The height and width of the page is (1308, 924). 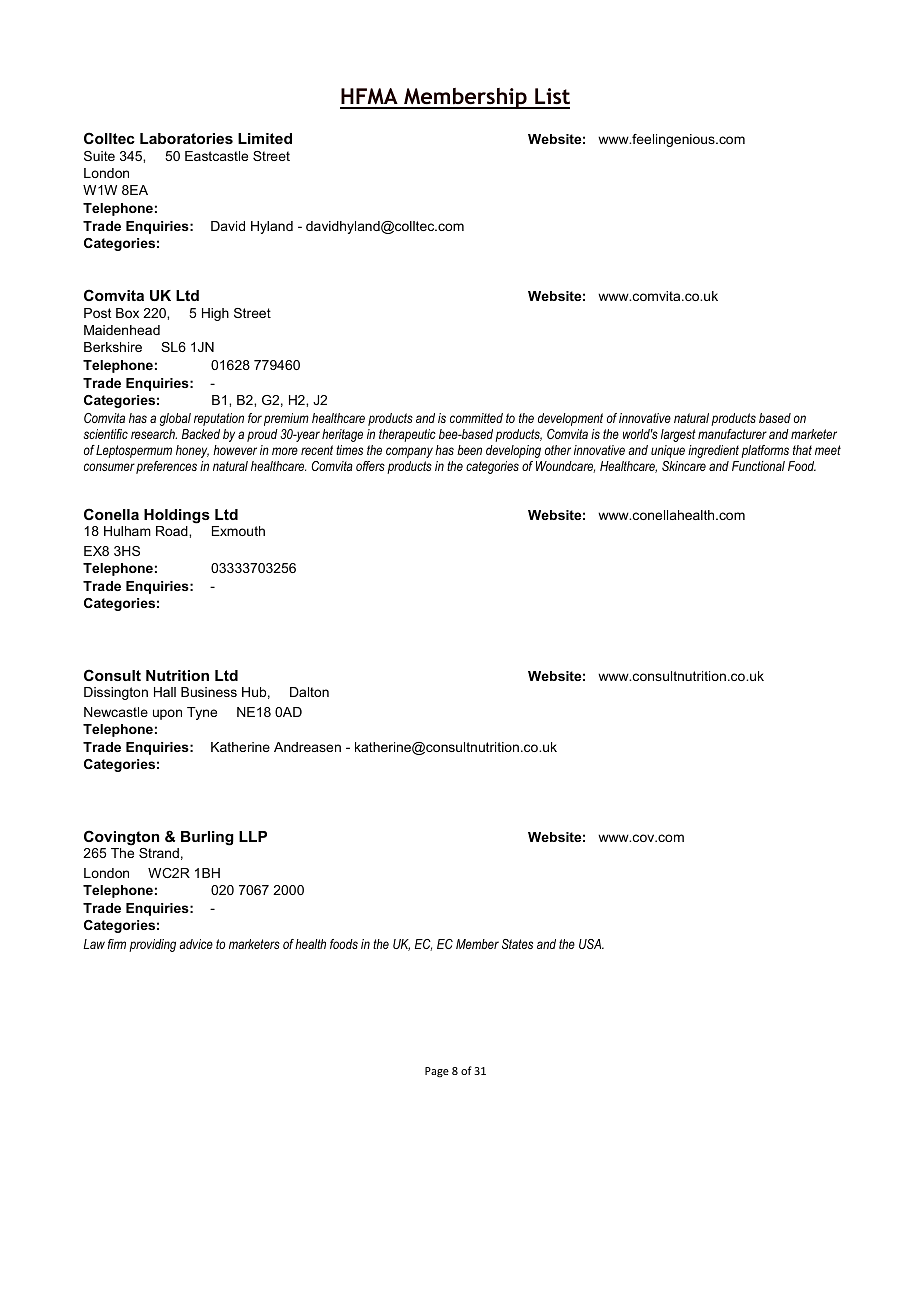 What do you see at coordinates (186, 138) in the page?
I see `Laboratories` at bounding box center [186, 138].
